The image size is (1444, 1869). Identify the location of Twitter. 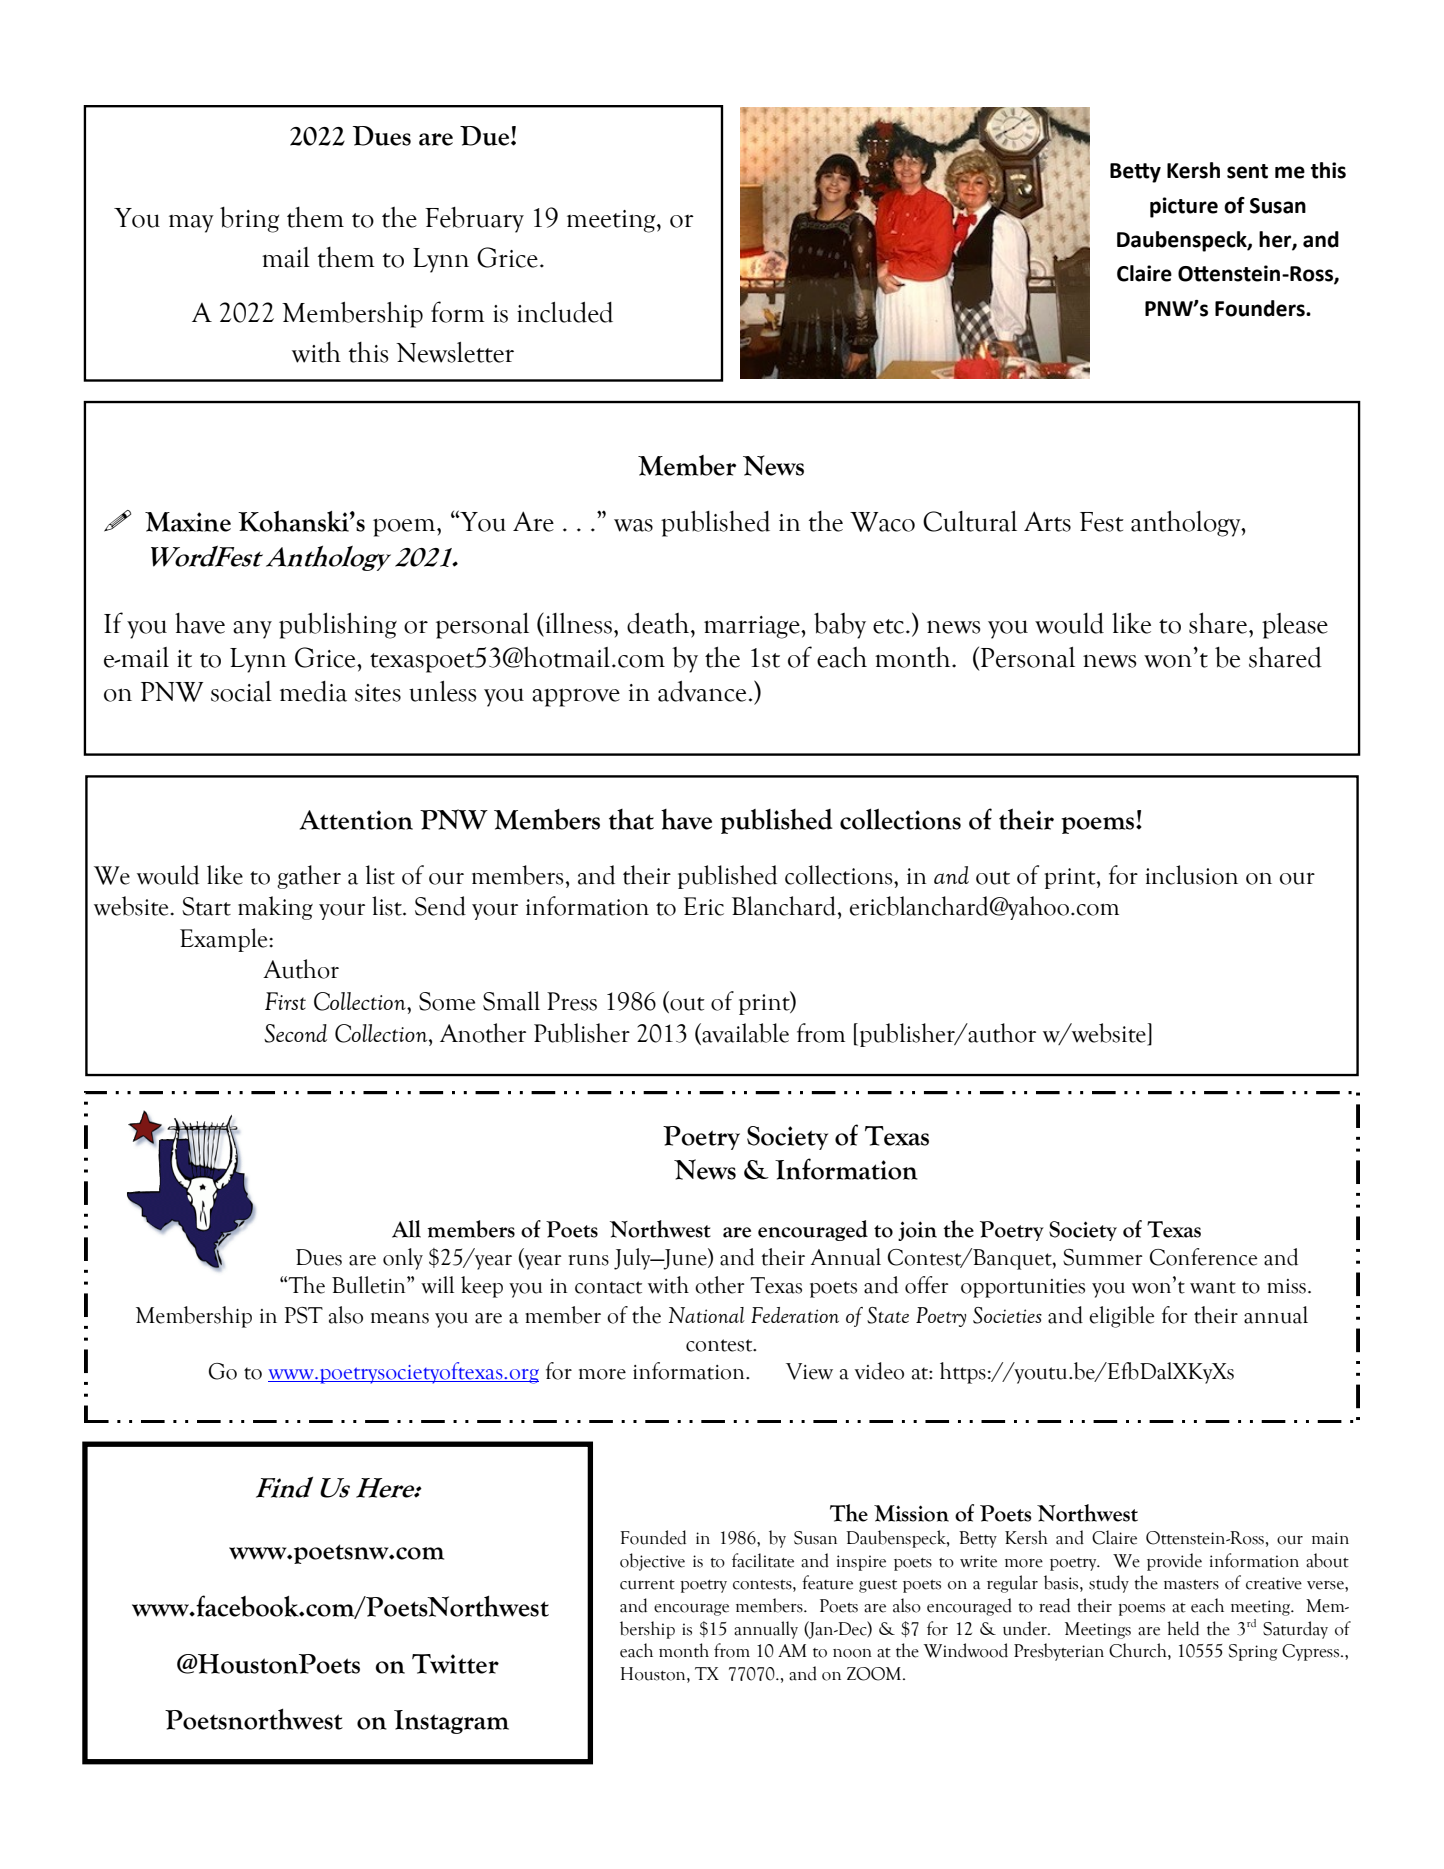
(455, 1664).
